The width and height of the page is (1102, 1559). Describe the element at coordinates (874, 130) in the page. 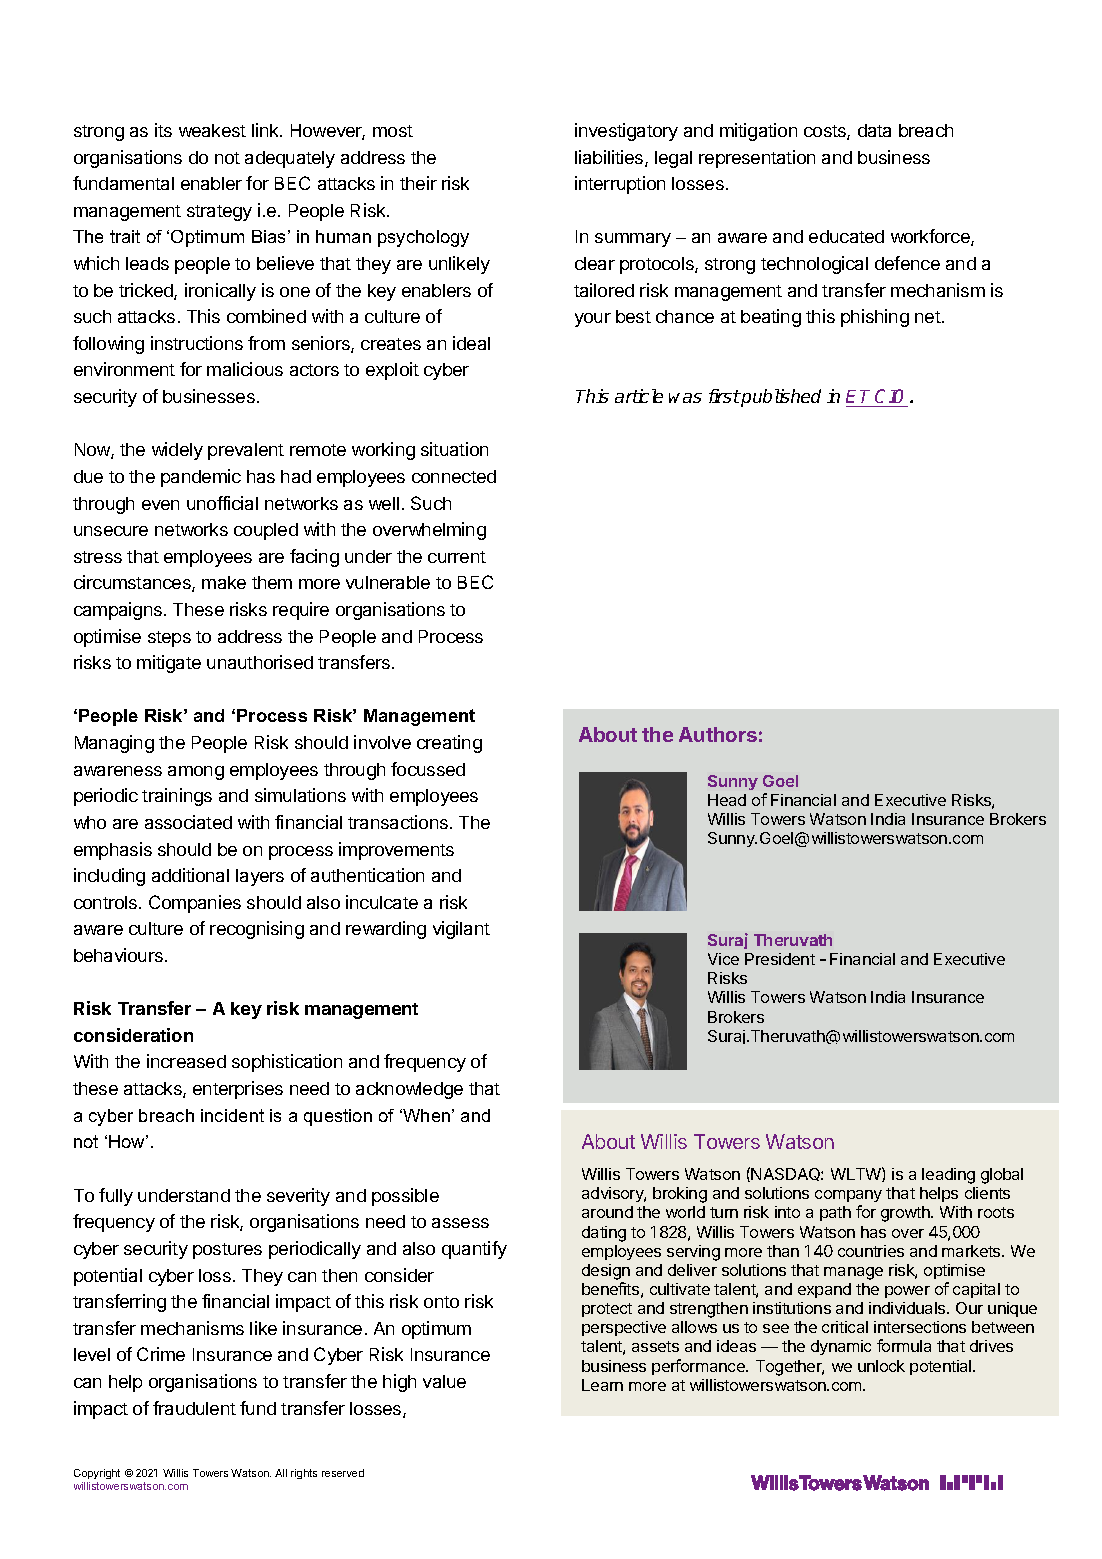

I see `data` at that location.
